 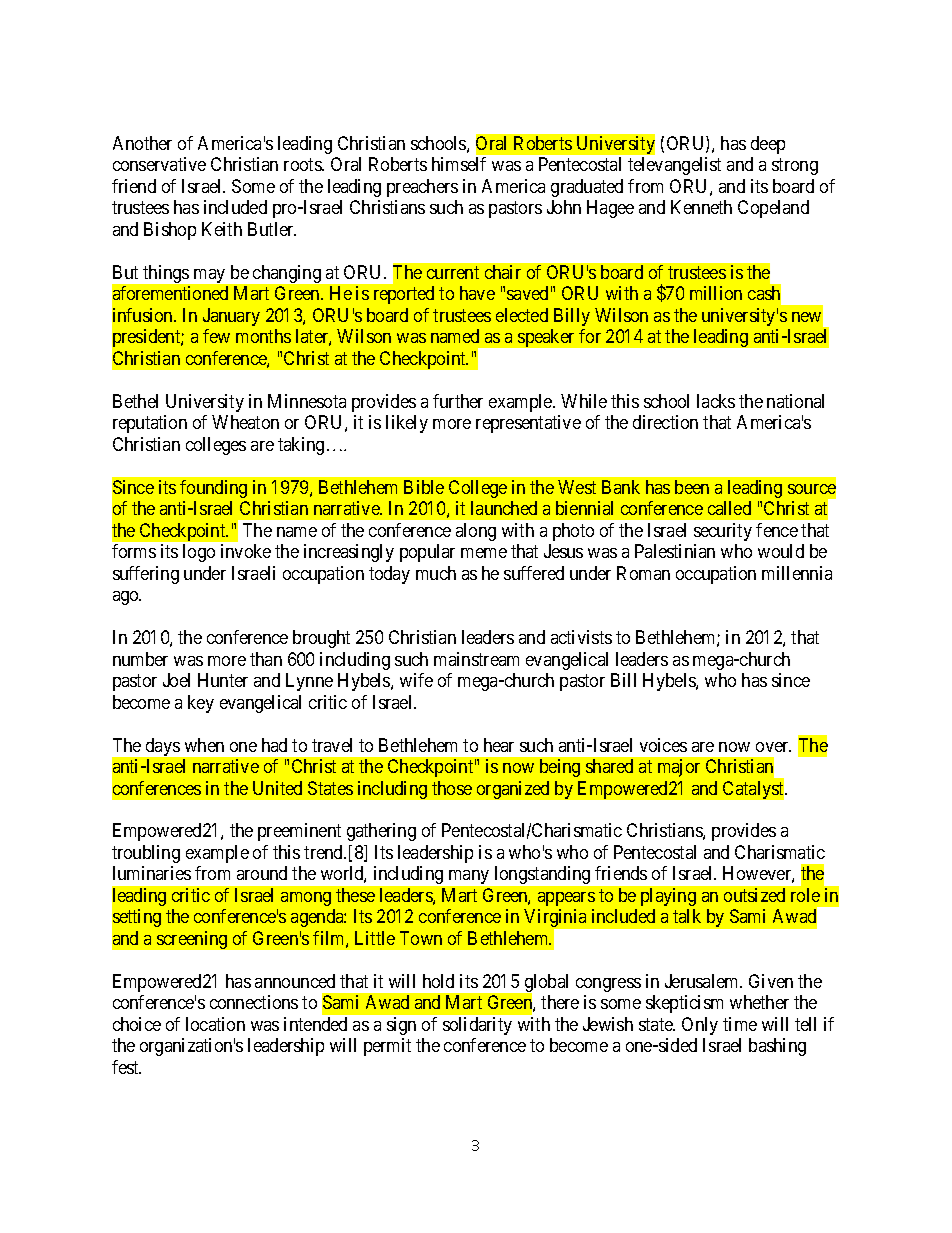 I want to click on televangelist, so click(x=674, y=166).
